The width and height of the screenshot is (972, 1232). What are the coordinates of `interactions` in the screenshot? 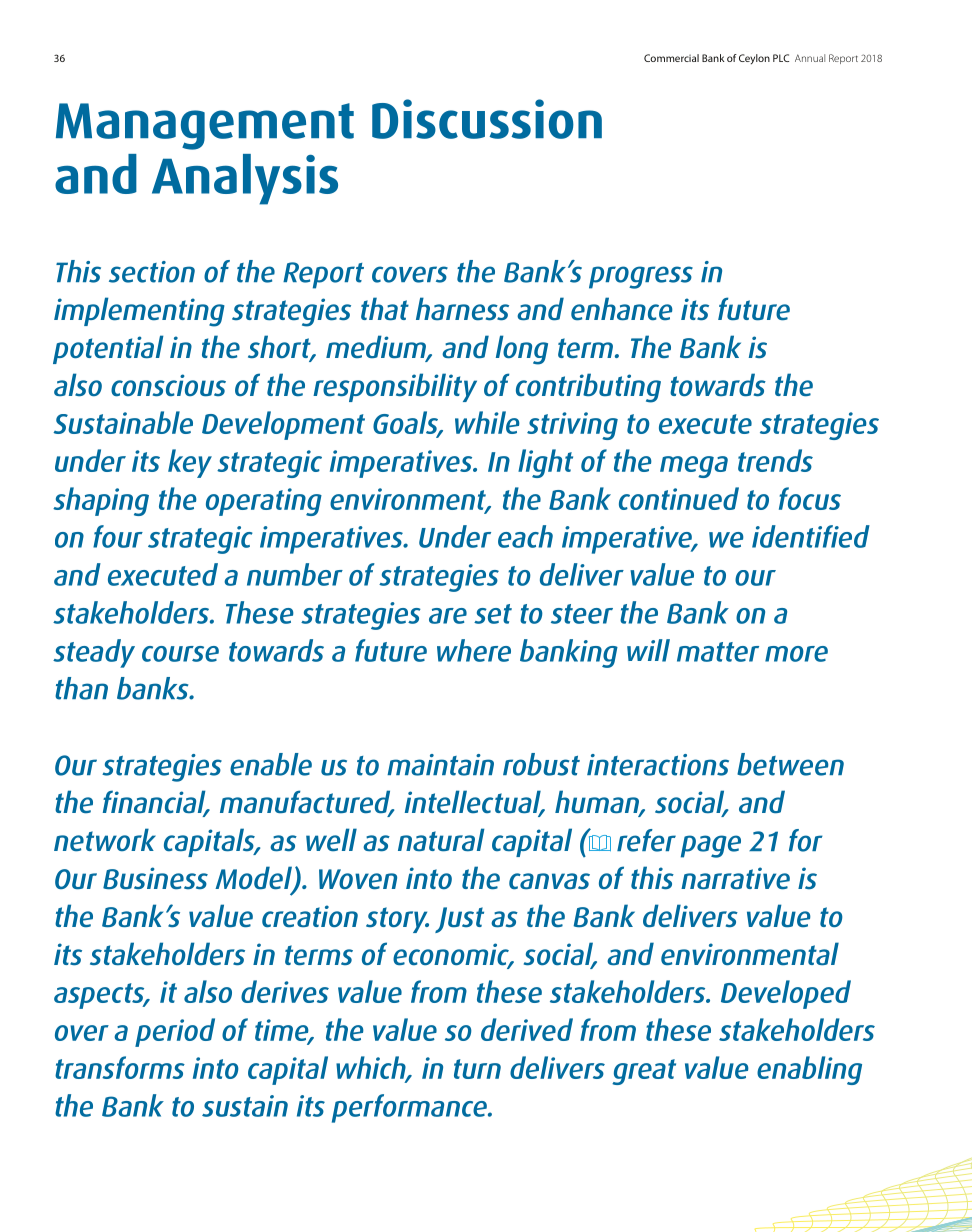 It's located at (658, 765).
